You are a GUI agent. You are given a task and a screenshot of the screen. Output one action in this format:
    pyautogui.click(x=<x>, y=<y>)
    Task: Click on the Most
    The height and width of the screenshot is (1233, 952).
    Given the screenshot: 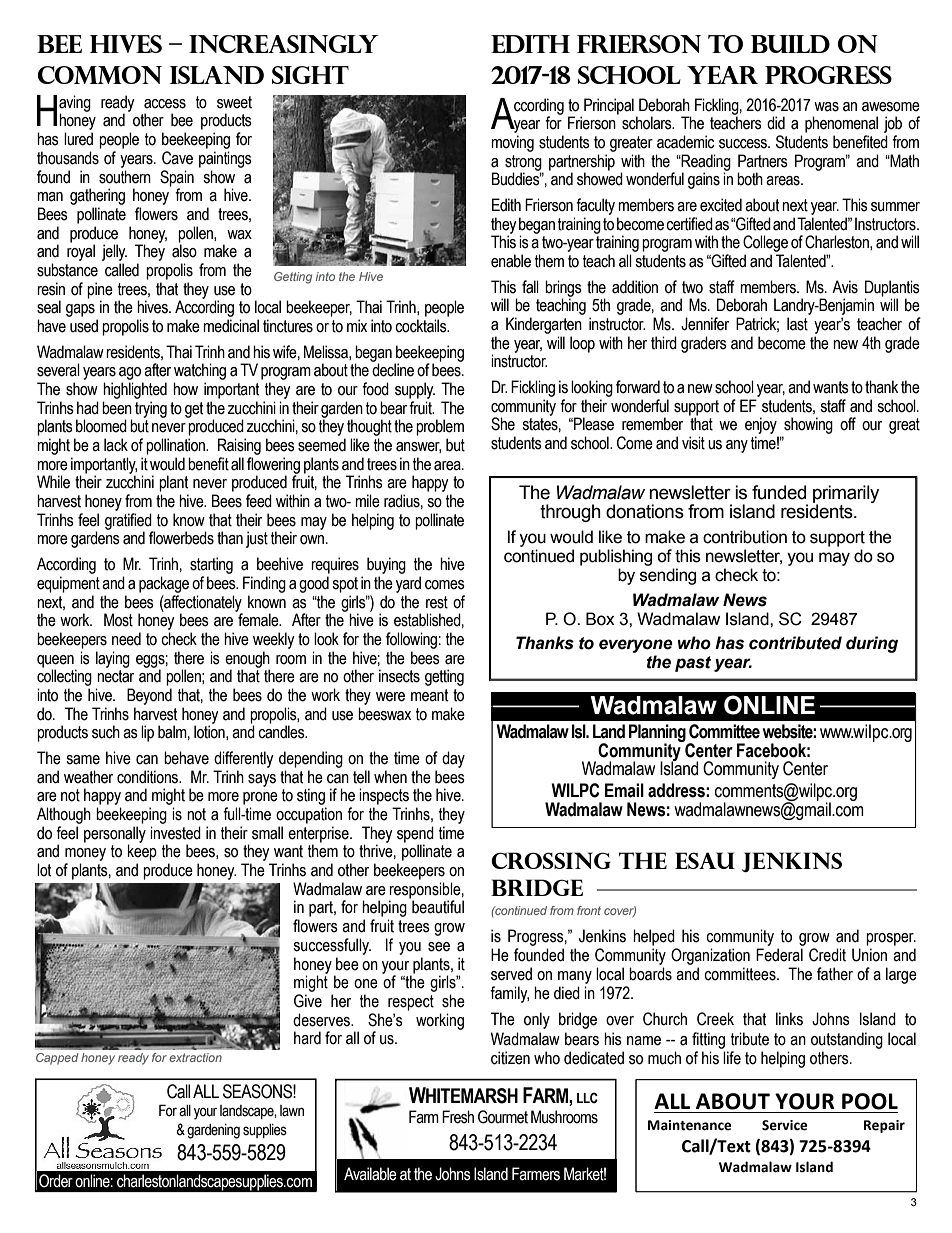 What is the action you would take?
    pyautogui.click(x=118, y=620)
